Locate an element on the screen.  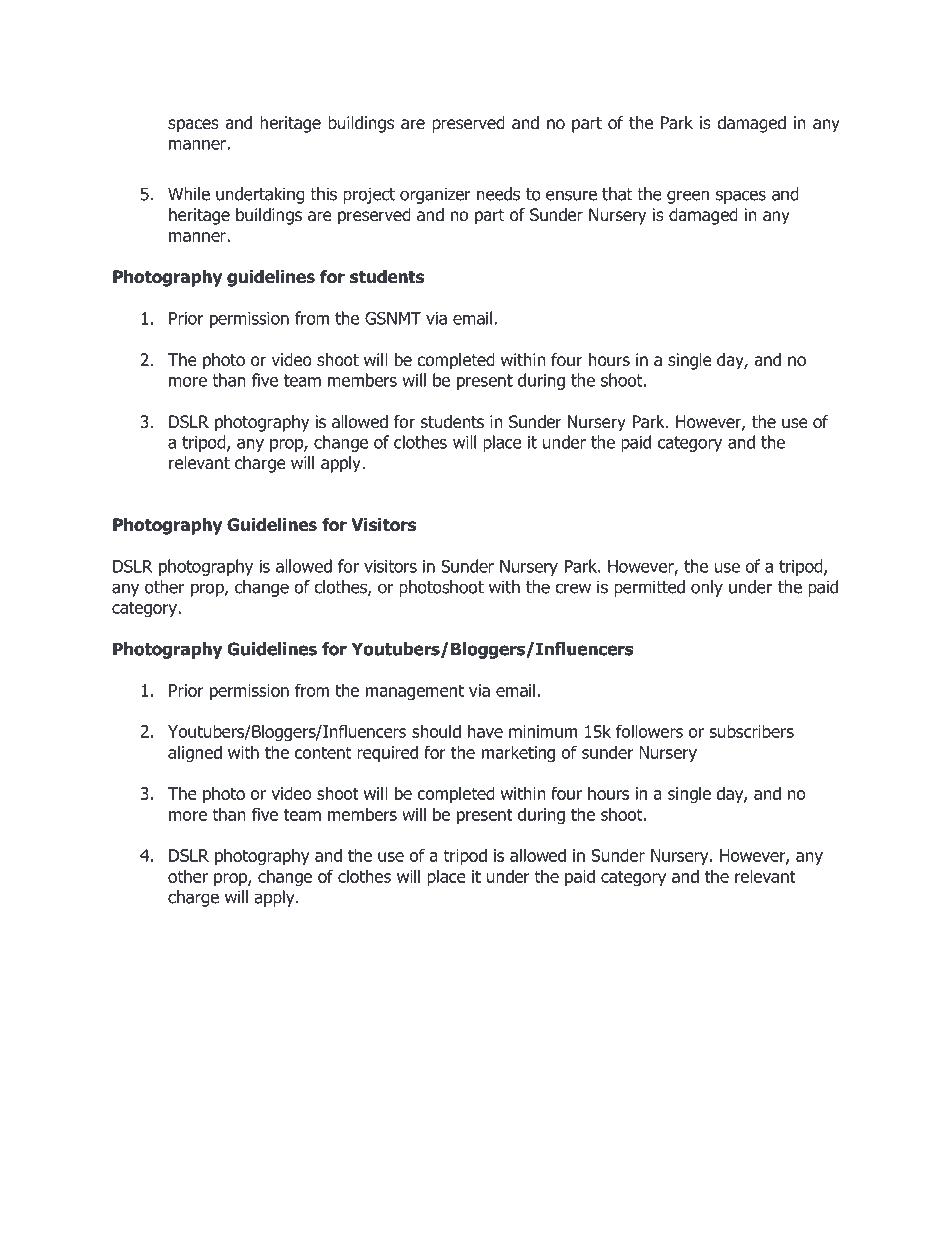
this is located at coordinates (323, 194).
